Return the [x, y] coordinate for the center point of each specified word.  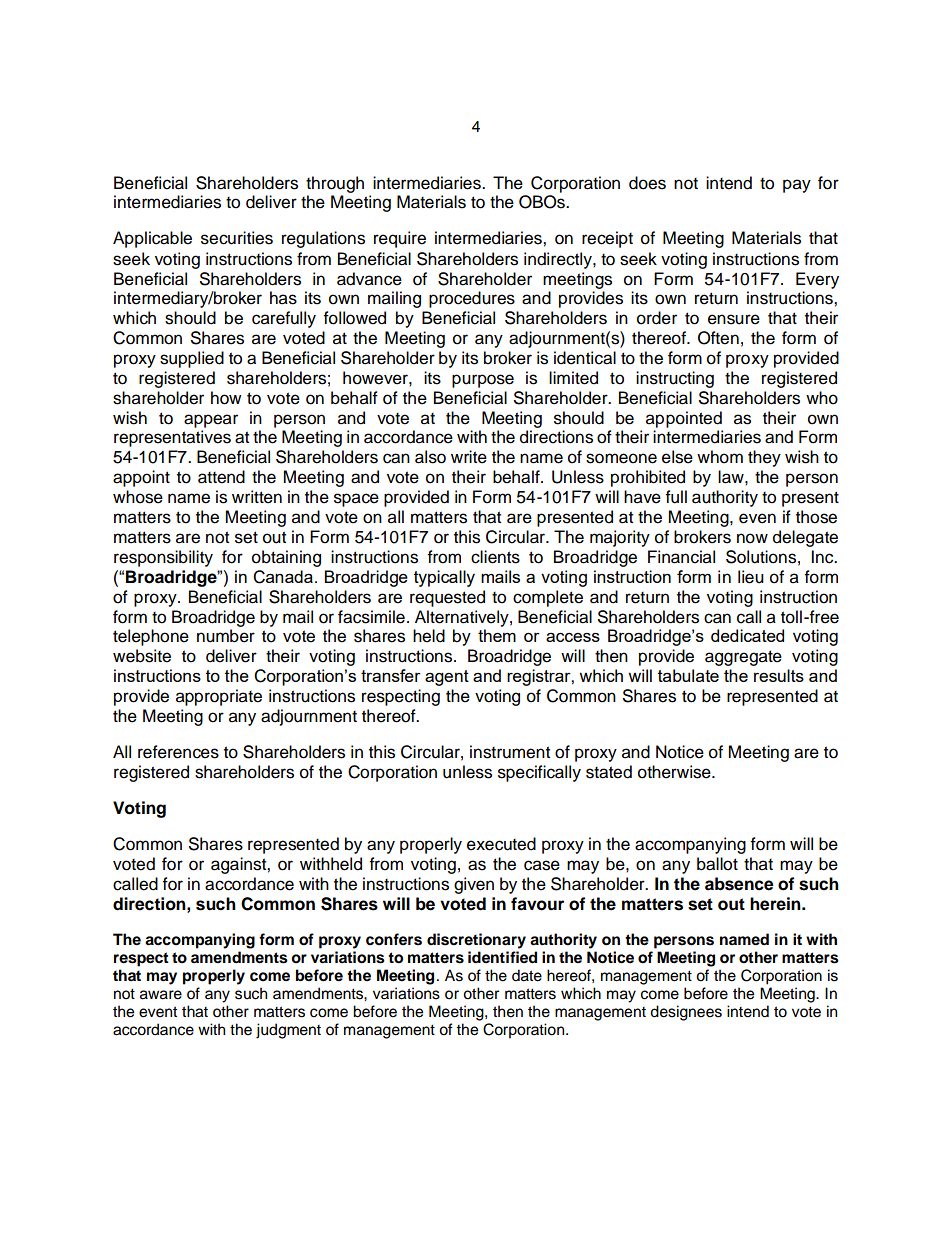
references [178, 752]
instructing [675, 379]
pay [797, 186]
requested [447, 598]
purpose [483, 381]
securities [237, 238]
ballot [717, 864]
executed [501, 844]
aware [161, 995]
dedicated [747, 635]
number [226, 636]
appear [211, 421]
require [400, 239]
